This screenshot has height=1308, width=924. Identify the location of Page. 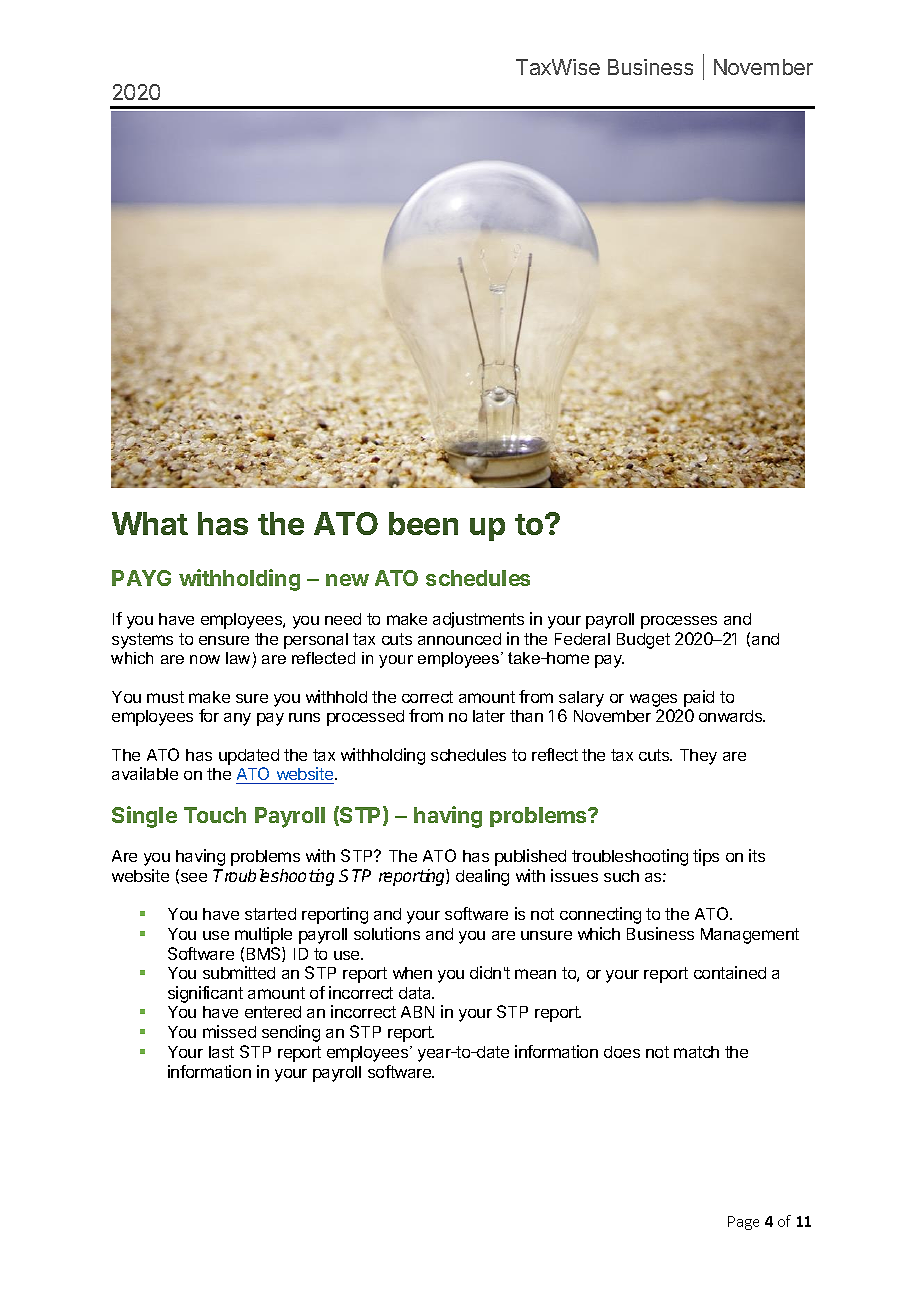
(743, 1223).
